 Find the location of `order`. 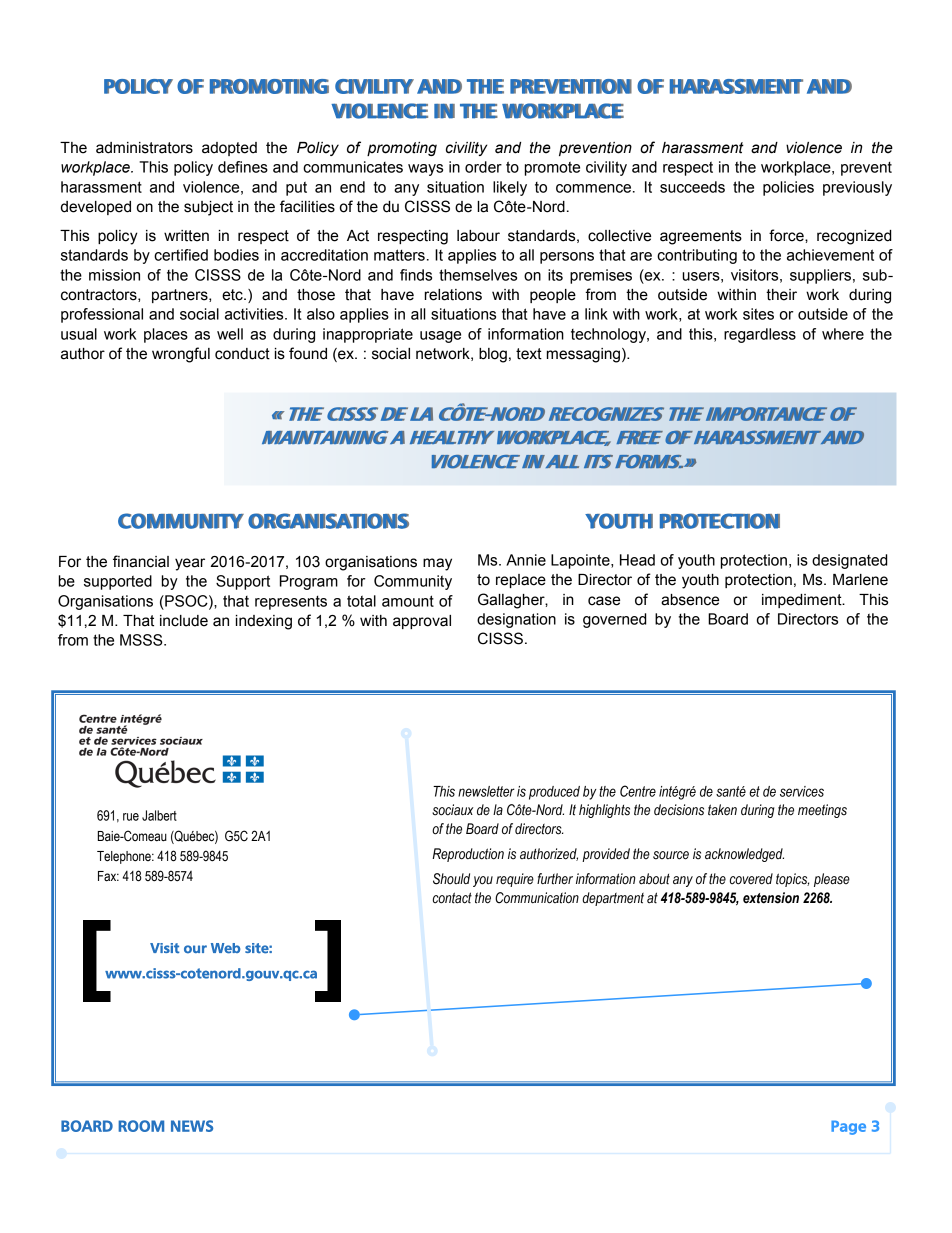

order is located at coordinates (483, 167).
